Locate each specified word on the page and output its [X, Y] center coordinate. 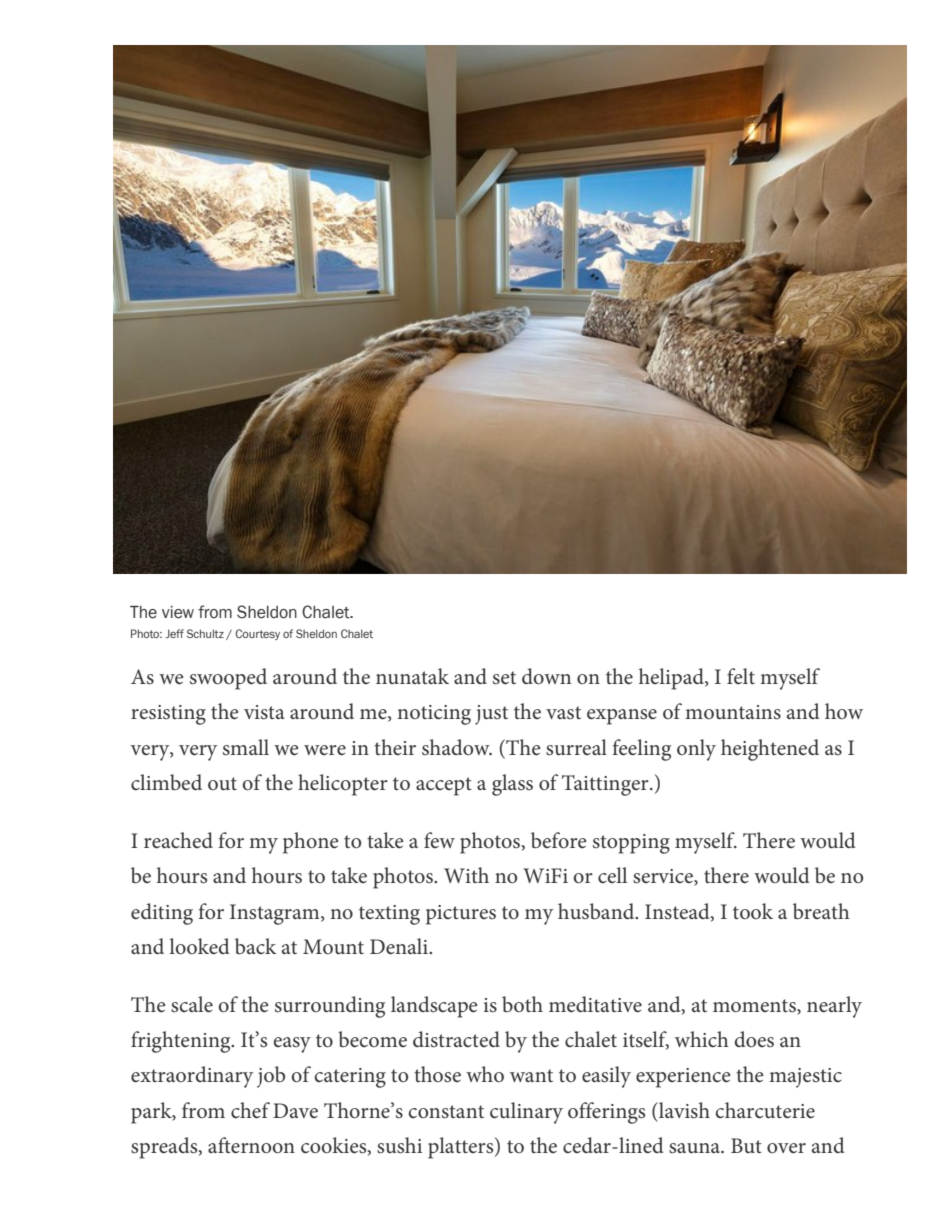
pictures [461, 915]
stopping [631, 844]
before [559, 840]
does [754, 1039]
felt [741, 676]
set [504, 678]
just [491, 715]
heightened [770, 750]
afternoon [251, 1145]
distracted [456, 1039]
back [256, 946]
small [246, 747]
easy [292, 1045]
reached [178, 840]
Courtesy [257, 634]
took [753, 911]
